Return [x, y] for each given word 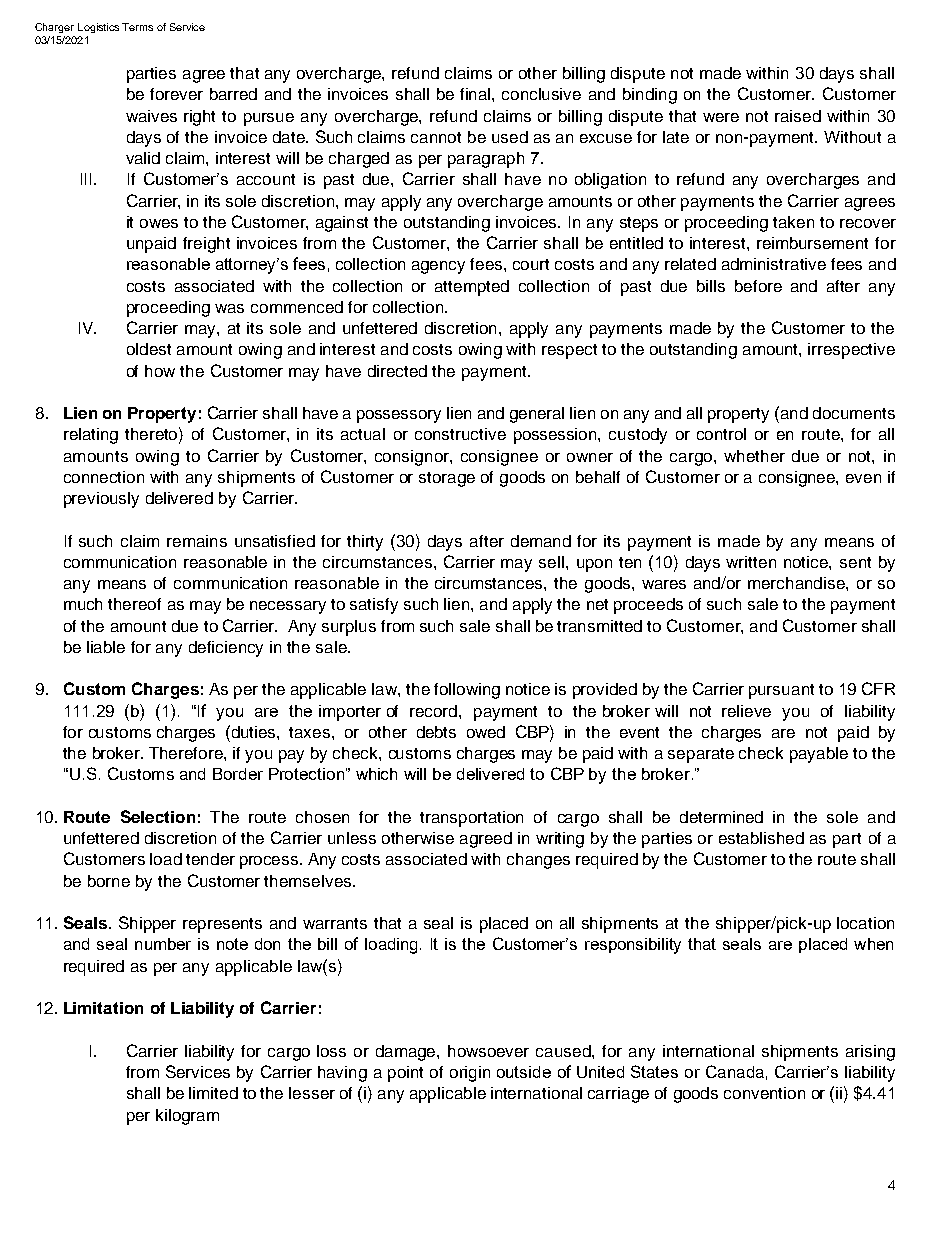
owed [486, 732]
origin [470, 1074]
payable [819, 755]
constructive [460, 434]
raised [798, 116]
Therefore [187, 753]
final [476, 94]
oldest [149, 349]
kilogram [187, 1117]
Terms [137, 27]
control [721, 434]
